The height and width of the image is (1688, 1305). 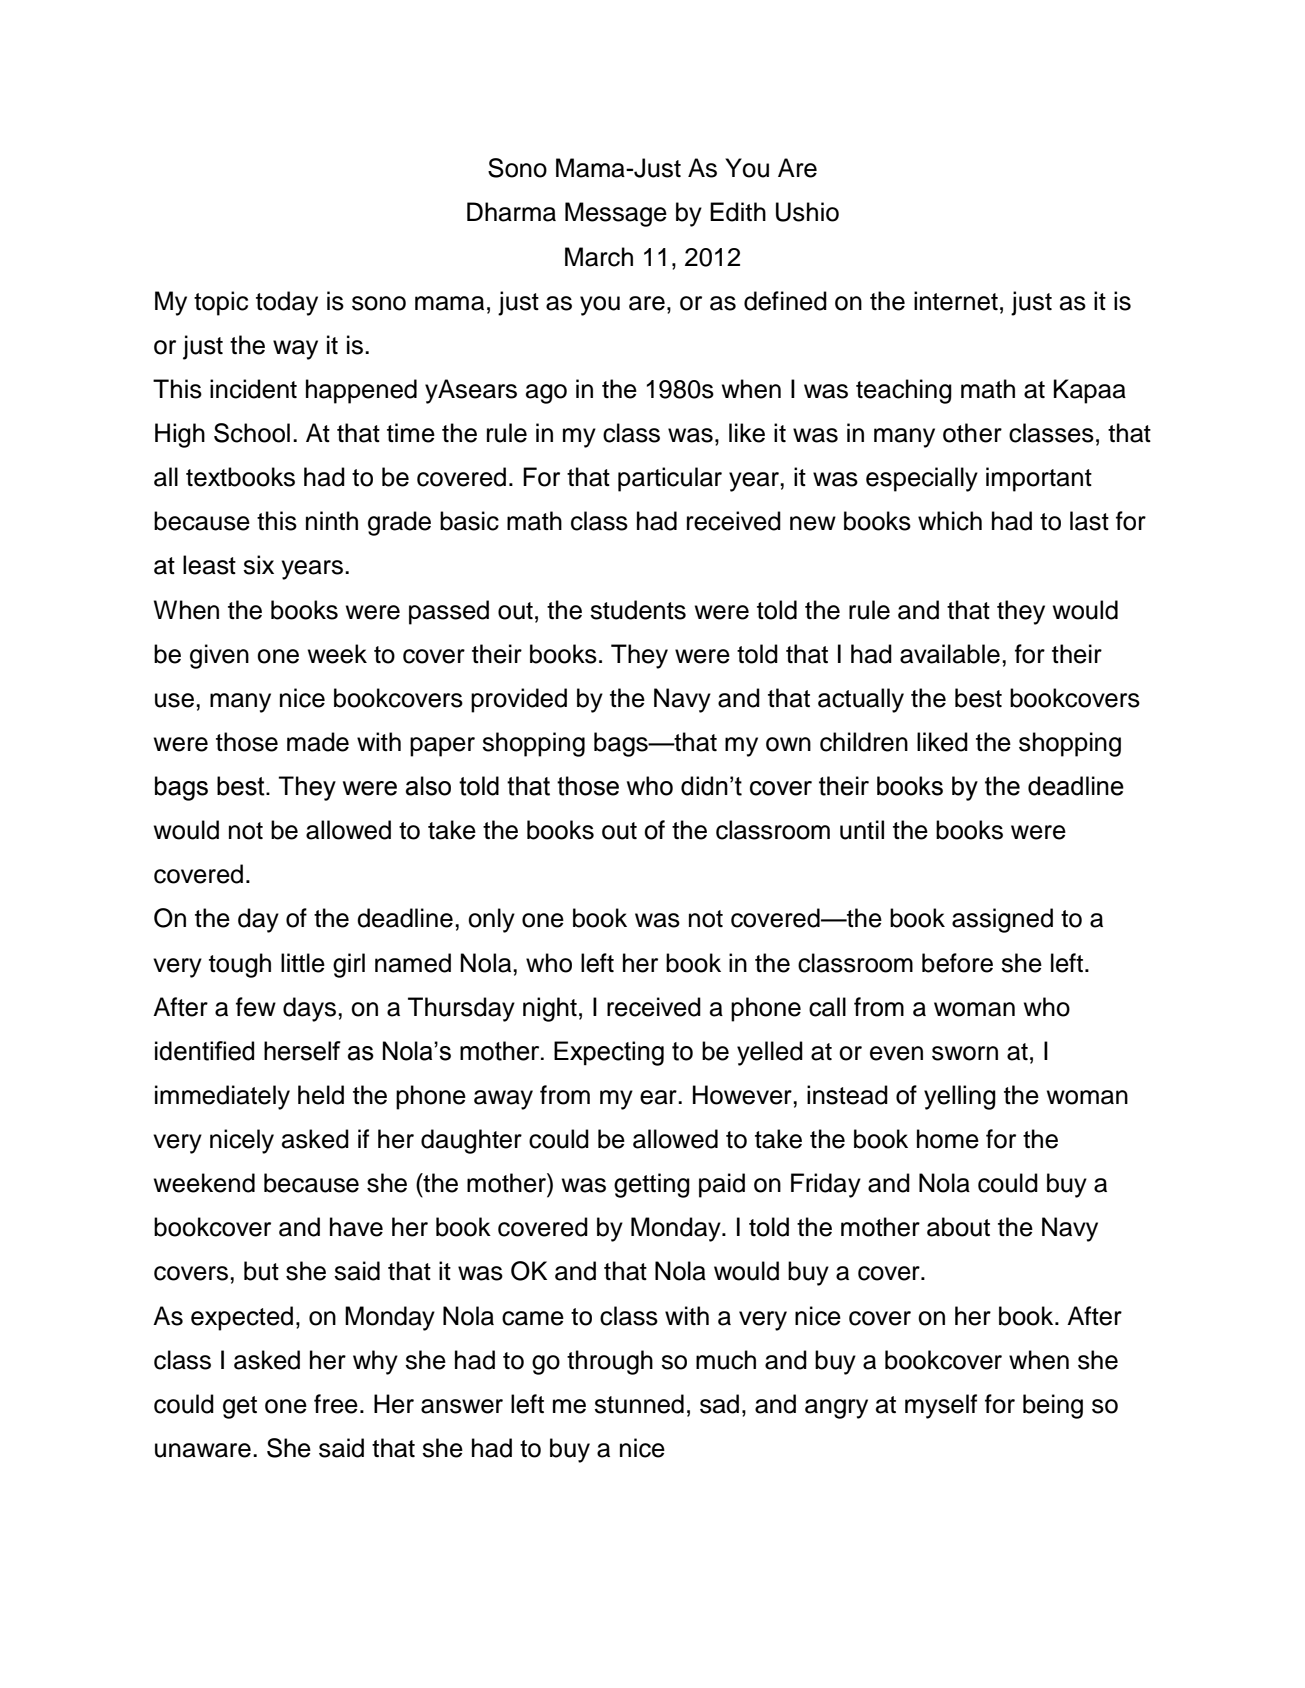 I want to click on six, so click(x=258, y=565).
